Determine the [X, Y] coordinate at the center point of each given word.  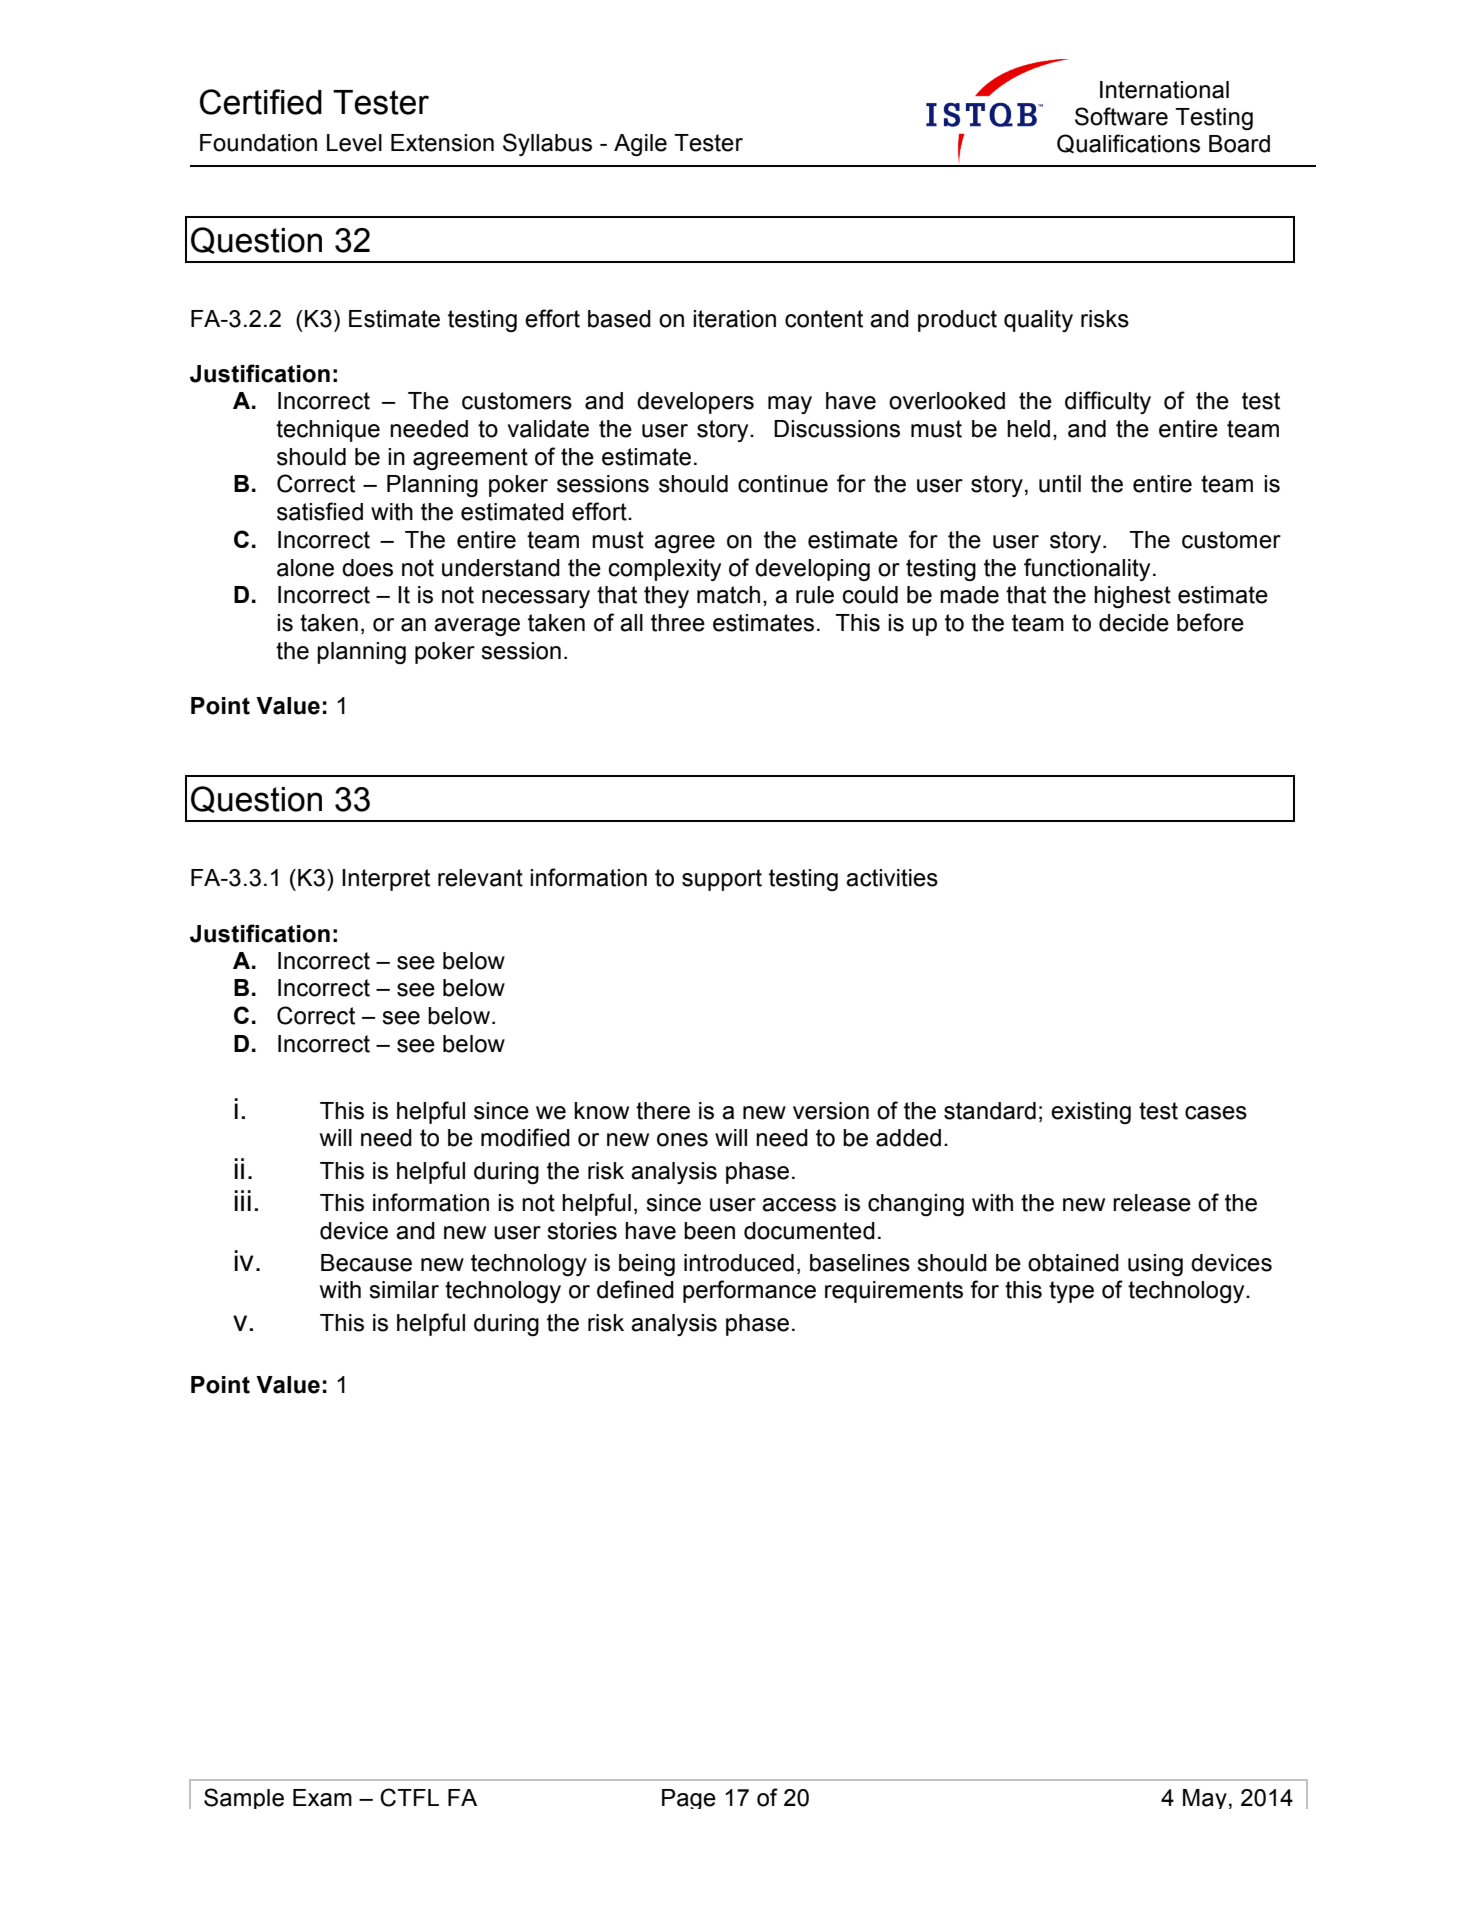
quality [1038, 321]
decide [1134, 623]
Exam [322, 1798]
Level [354, 143]
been [709, 1231]
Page [689, 1799]
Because [366, 1263]
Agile [640, 145]
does [367, 568]
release [1152, 1203]
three [678, 623]
